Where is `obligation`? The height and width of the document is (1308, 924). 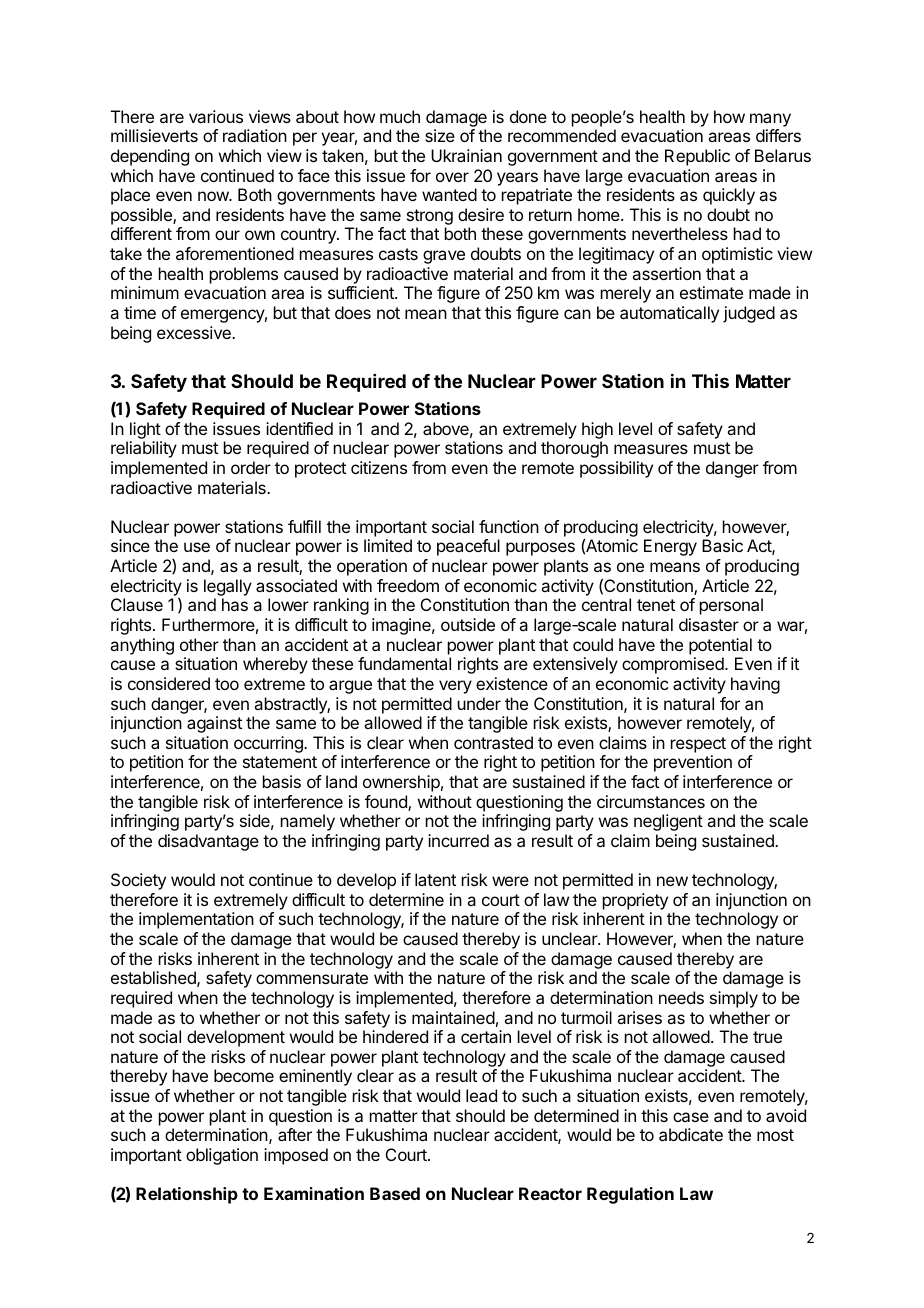 obligation is located at coordinates (222, 1156).
